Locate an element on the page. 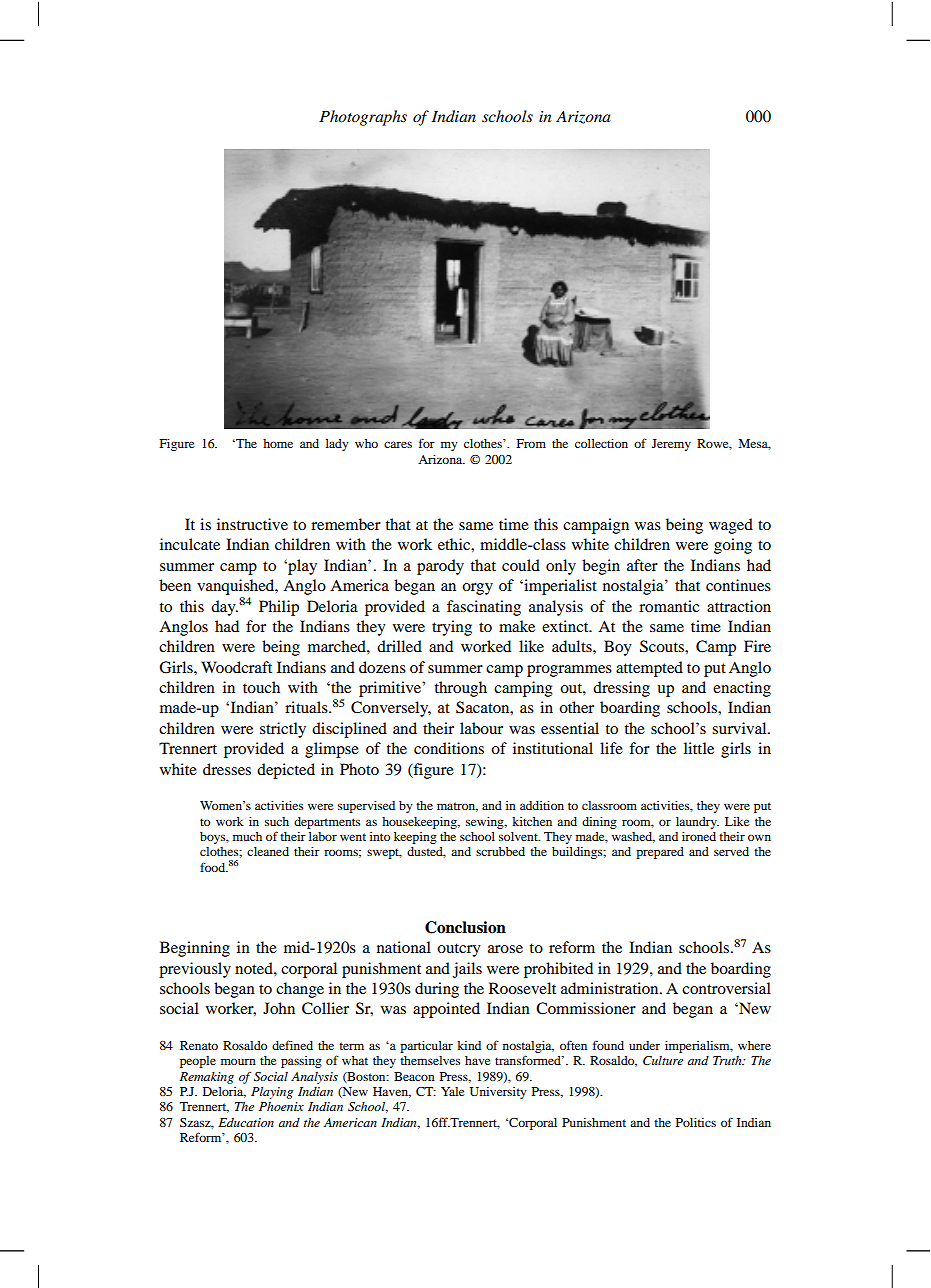 The width and height of the document is (931, 1288). From is located at coordinates (531, 443).
